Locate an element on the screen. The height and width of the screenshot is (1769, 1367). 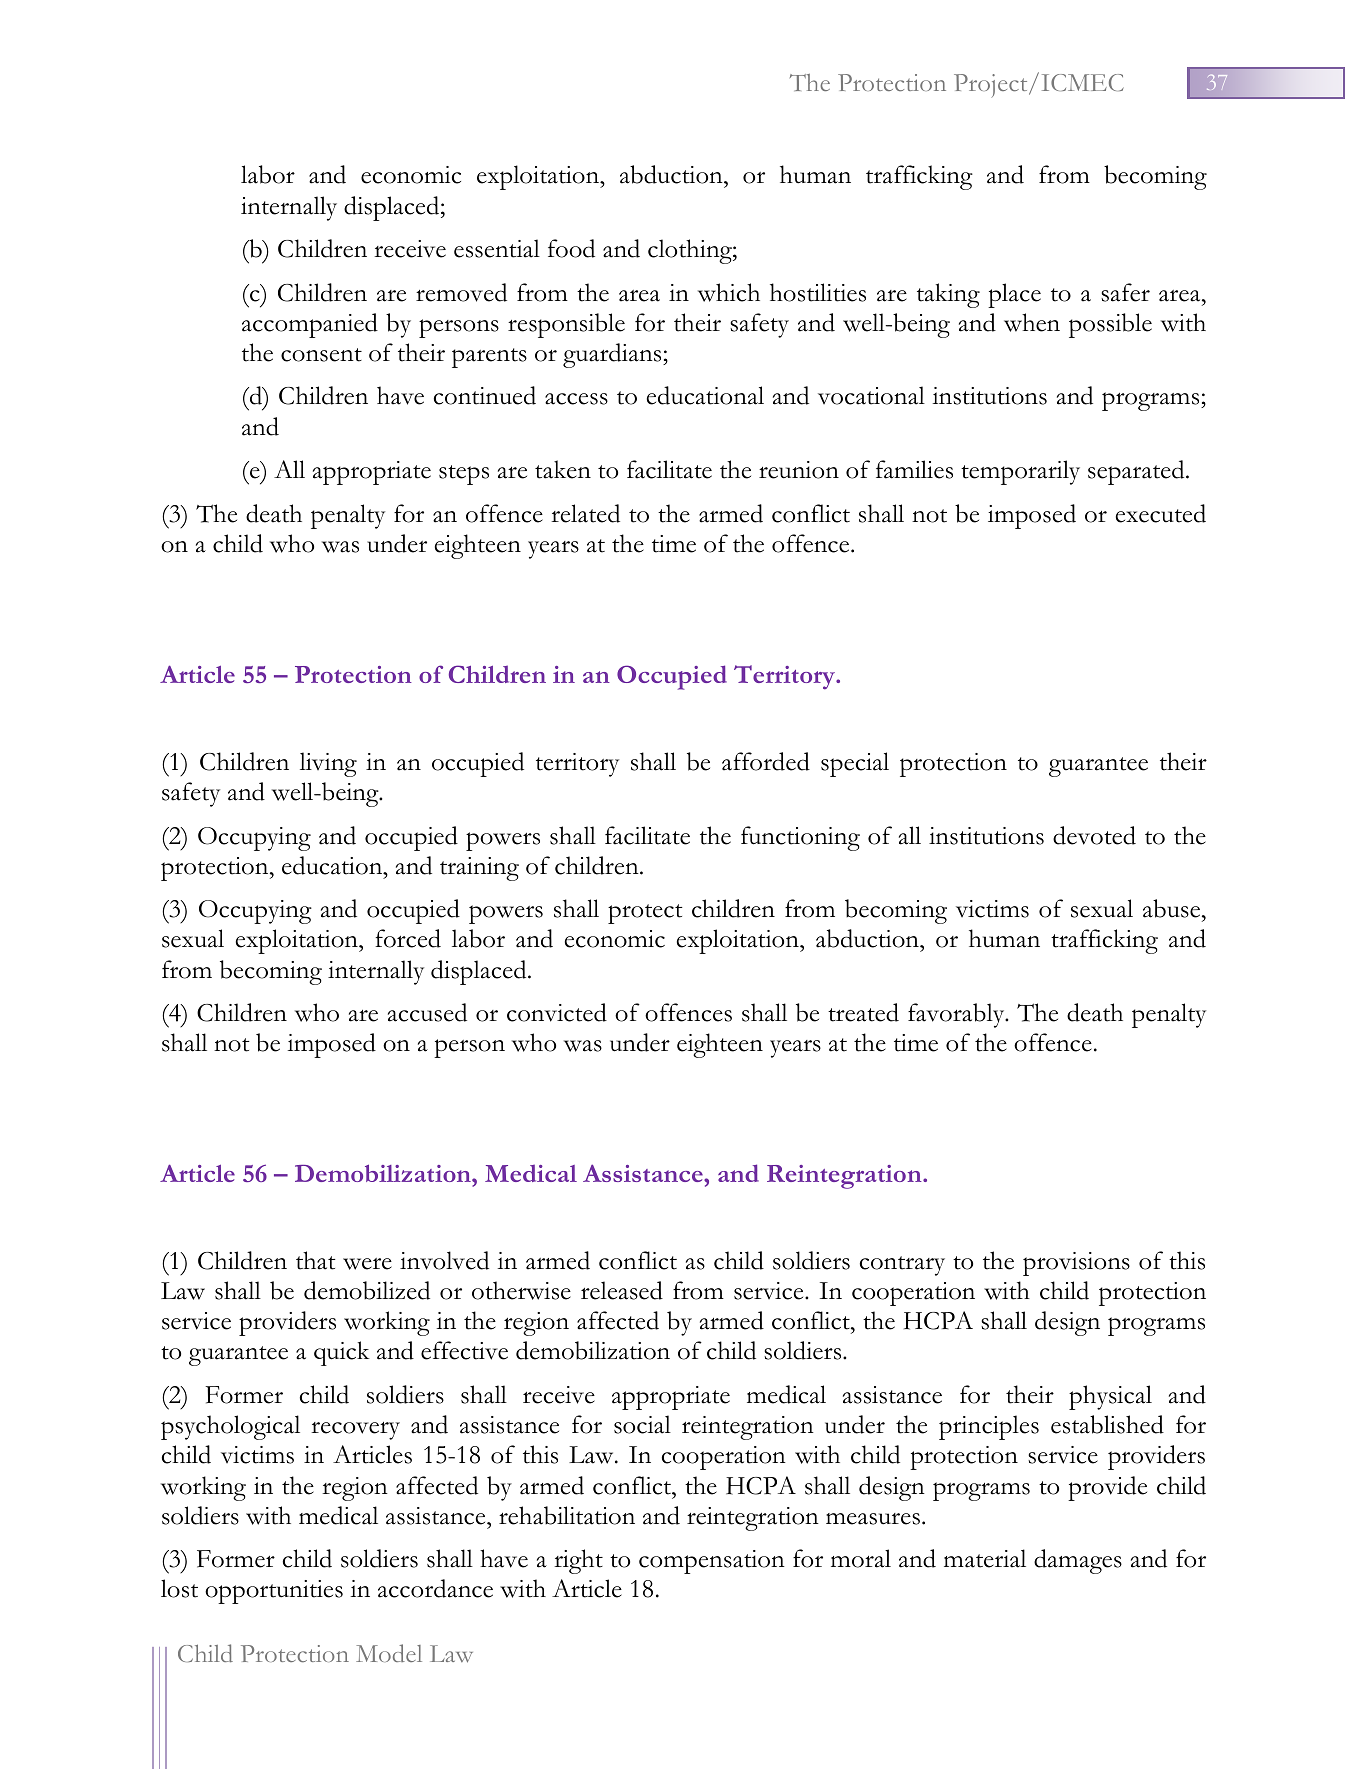
favorably is located at coordinates (957, 1015).
